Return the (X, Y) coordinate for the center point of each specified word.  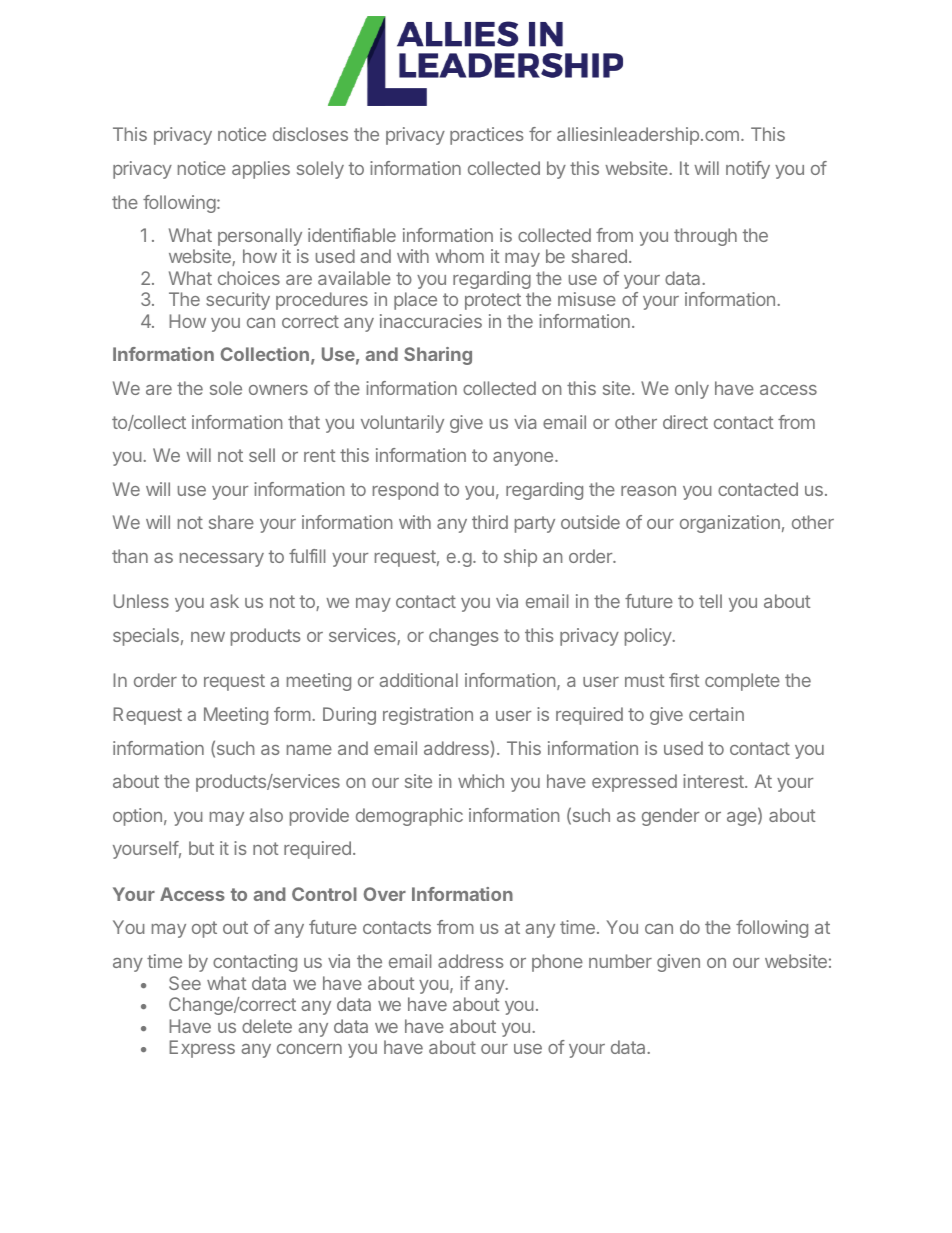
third (490, 522)
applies (261, 170)
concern (309, 1049)
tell (710, 601)
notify (748, 170)
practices (486, 136)
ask (224, 601)
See (185, 983)
